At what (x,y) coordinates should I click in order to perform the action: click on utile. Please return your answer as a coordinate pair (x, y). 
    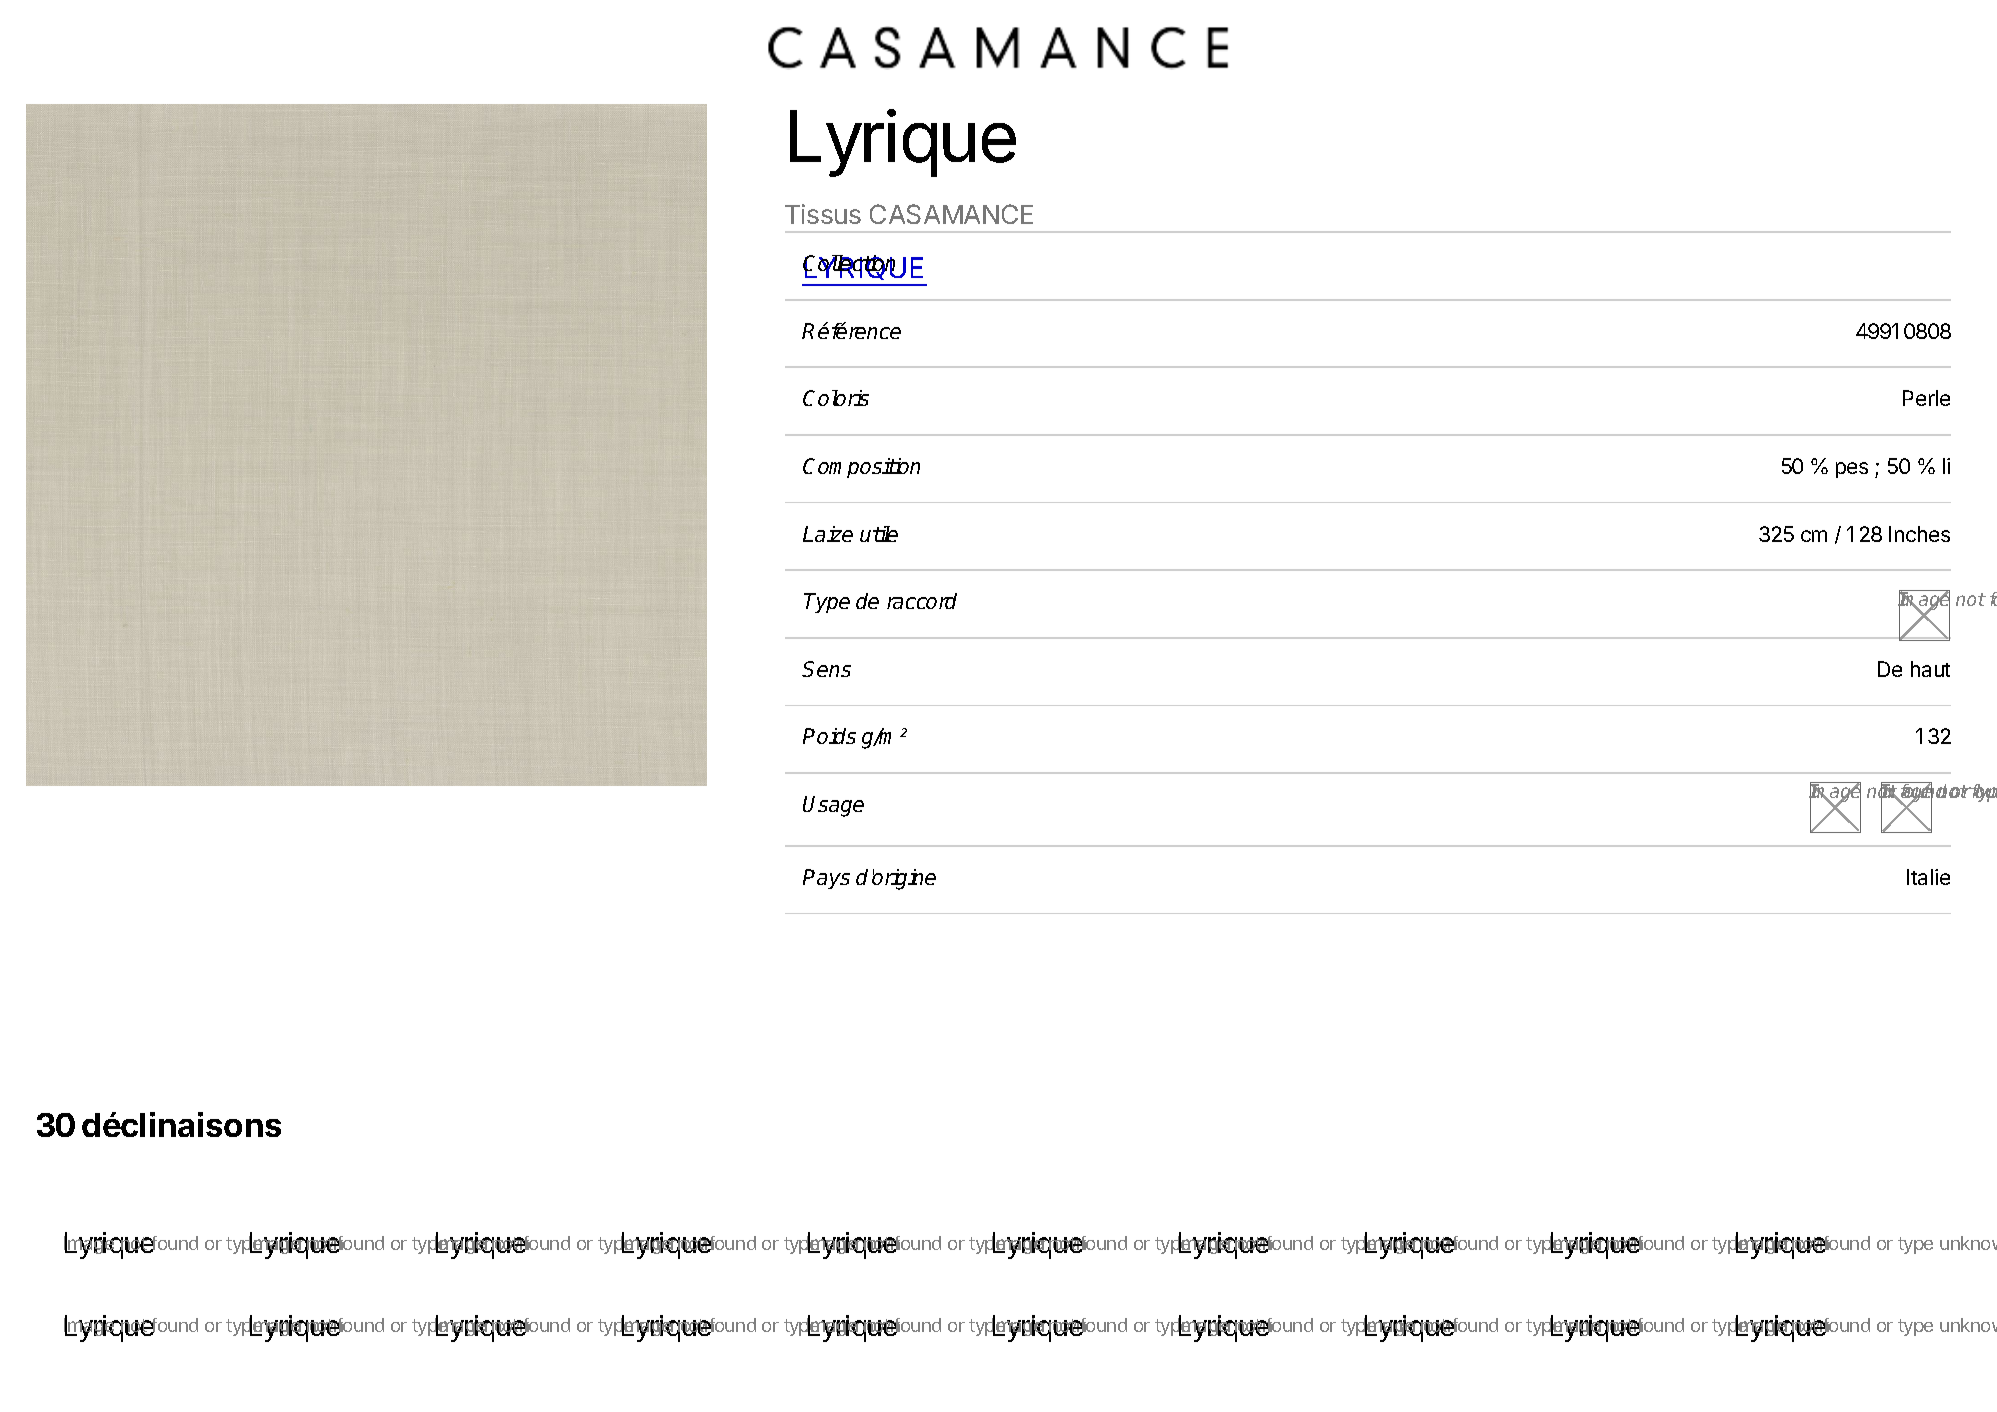
    Looking at the image, I should click on (879, 534).
